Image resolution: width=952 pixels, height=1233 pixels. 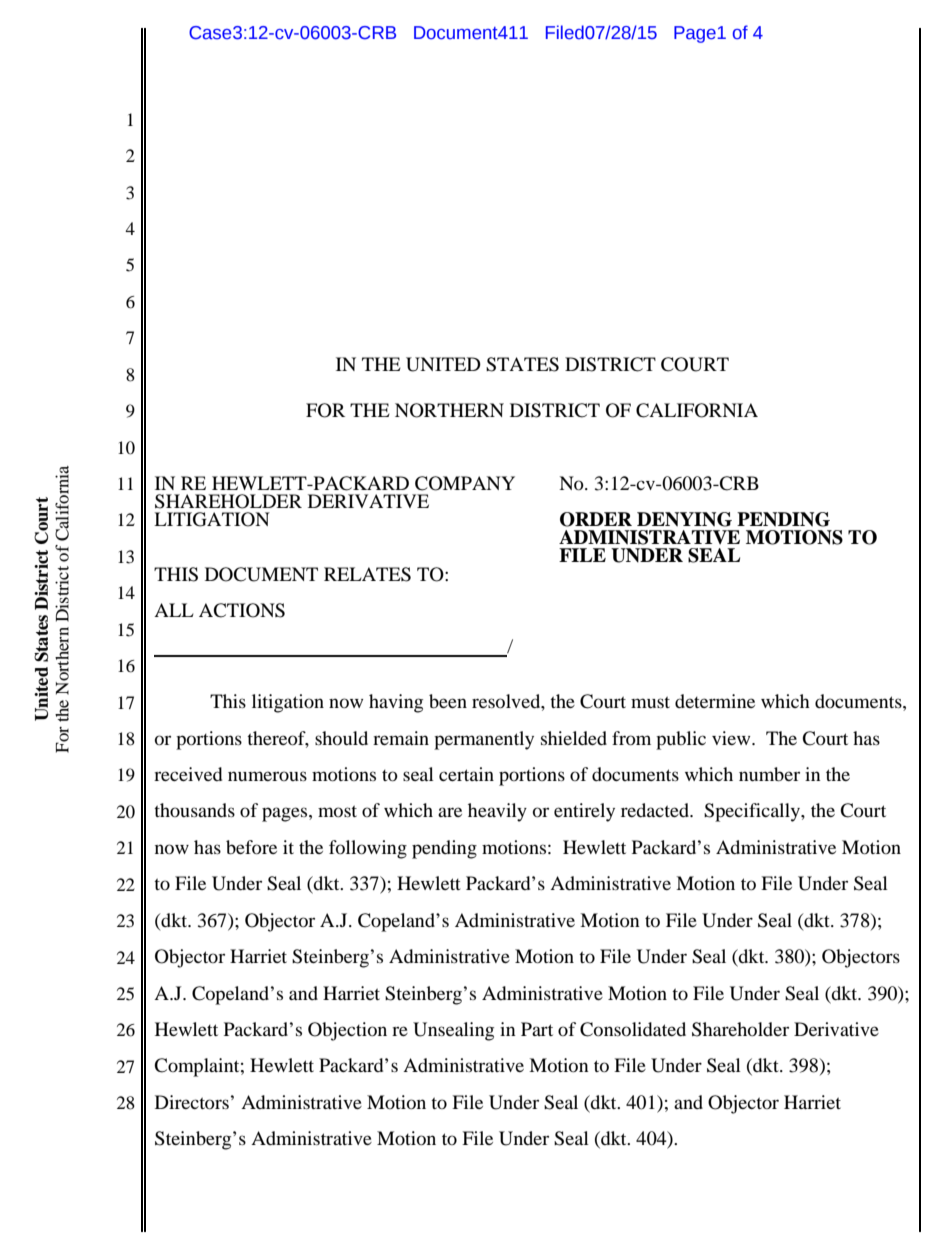 I want to click on before, so click(x=251, y=847).
